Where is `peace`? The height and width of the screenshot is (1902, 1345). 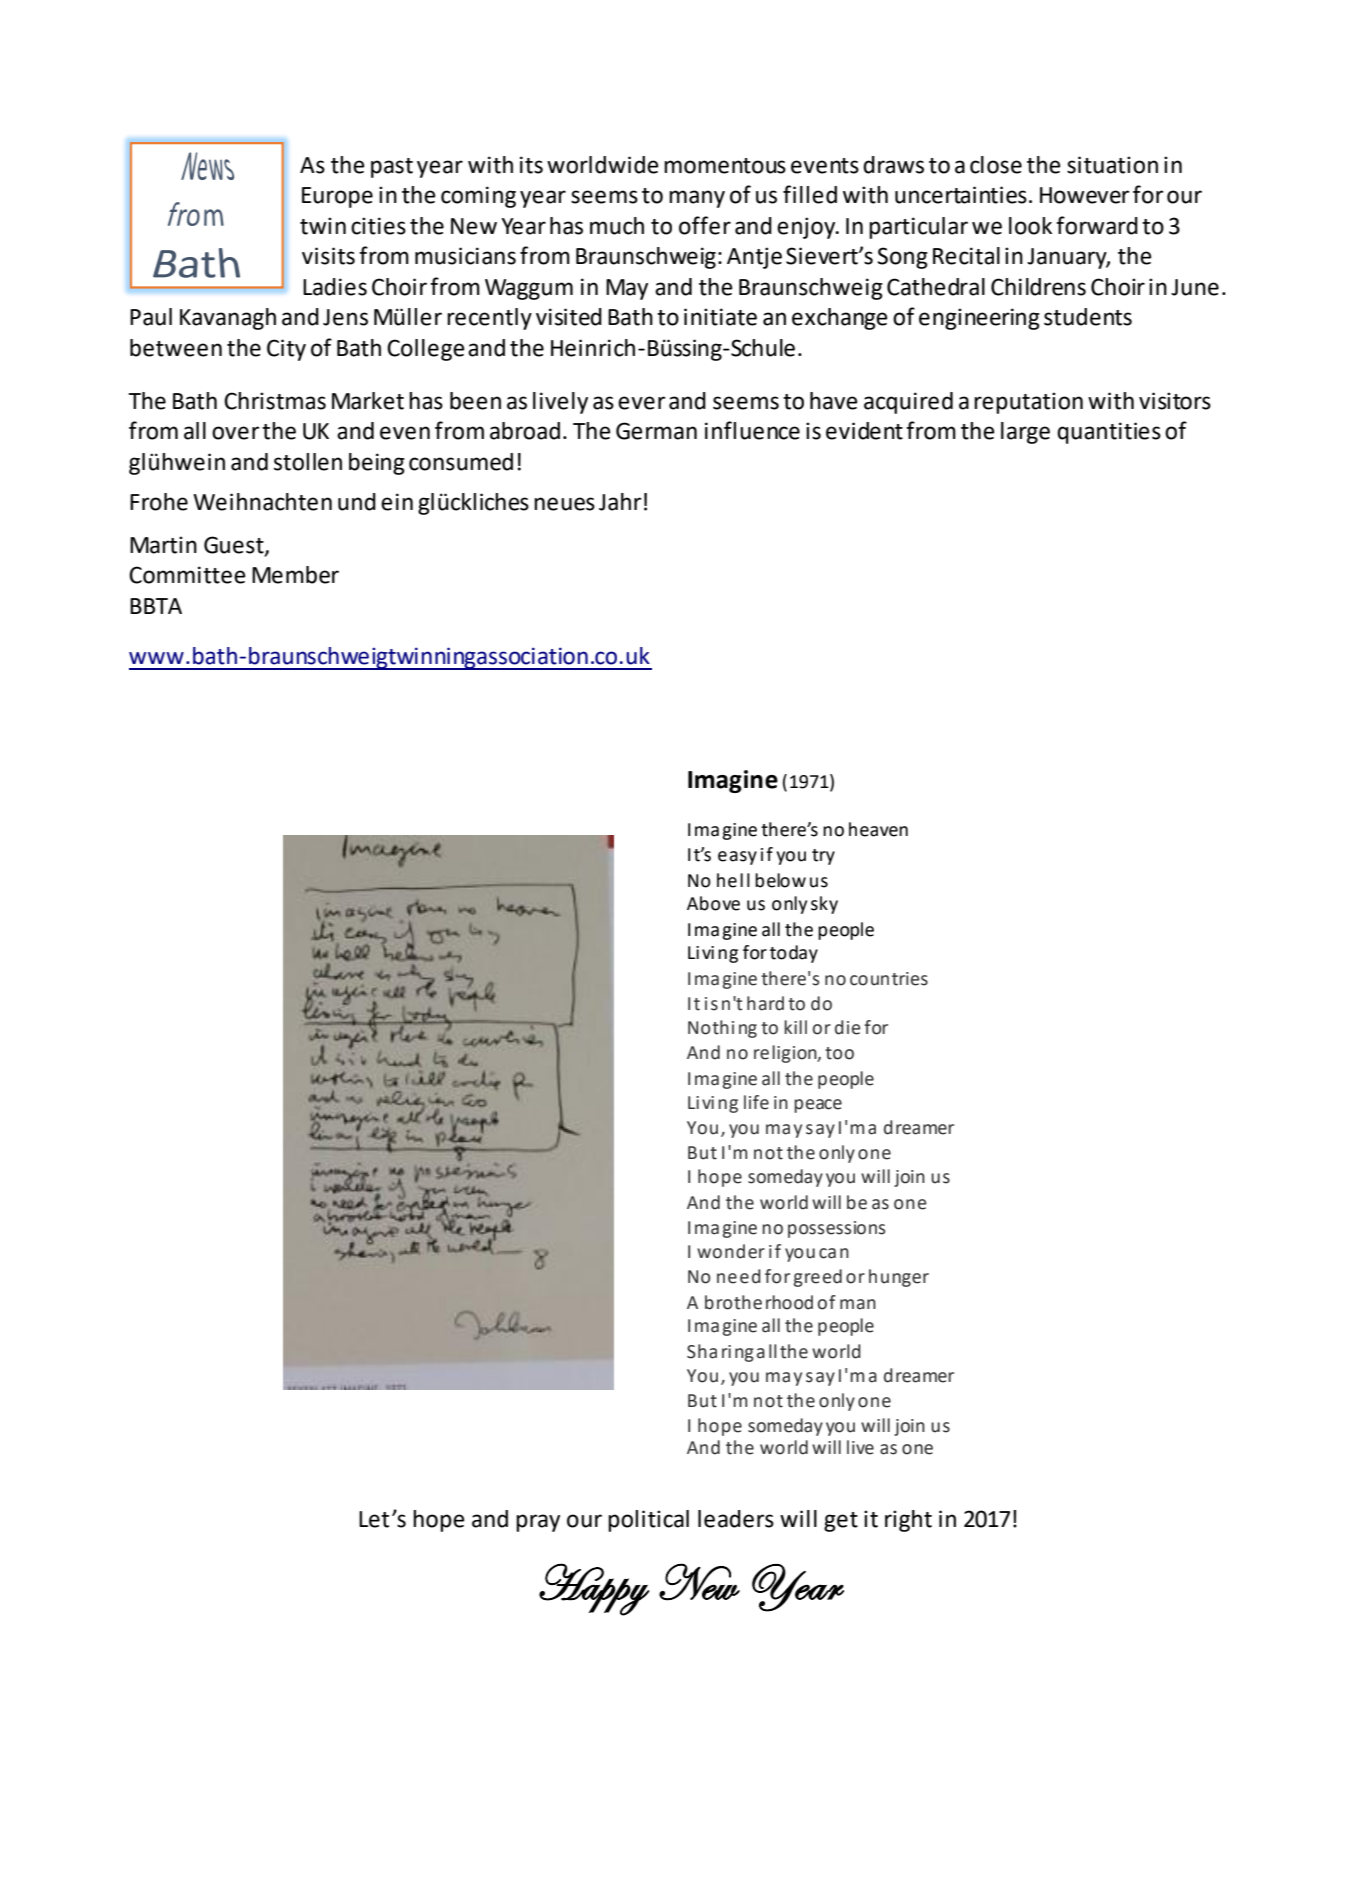
peace is located at coordinates (818, 1106).
